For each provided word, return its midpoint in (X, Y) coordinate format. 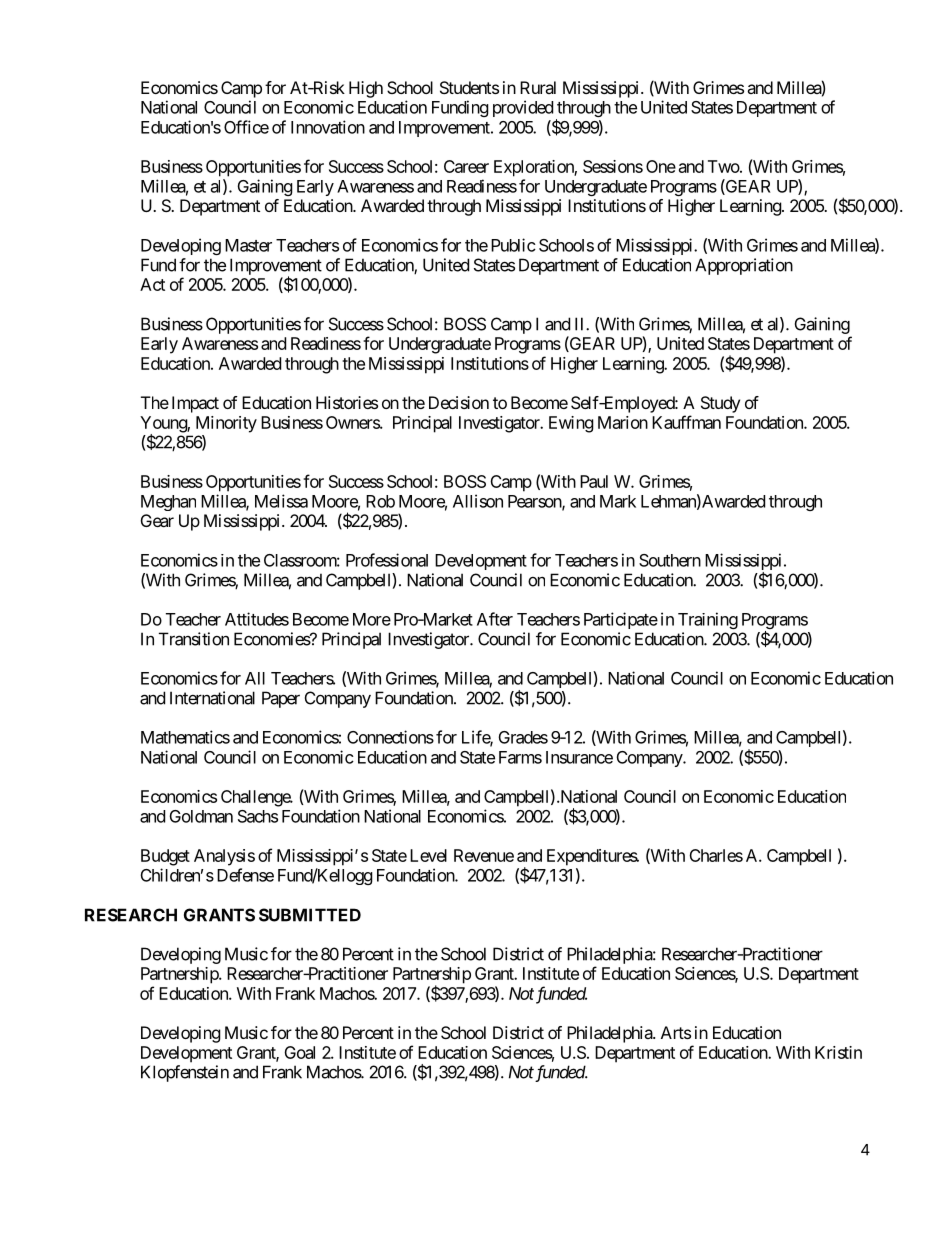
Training (708, 620)
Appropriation (744, 266)
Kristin (838, 1052)
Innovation (328, 127)
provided (523, 108)
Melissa (281, 501)
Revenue (484, 855)
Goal (299, 1052)
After (495, 619)
